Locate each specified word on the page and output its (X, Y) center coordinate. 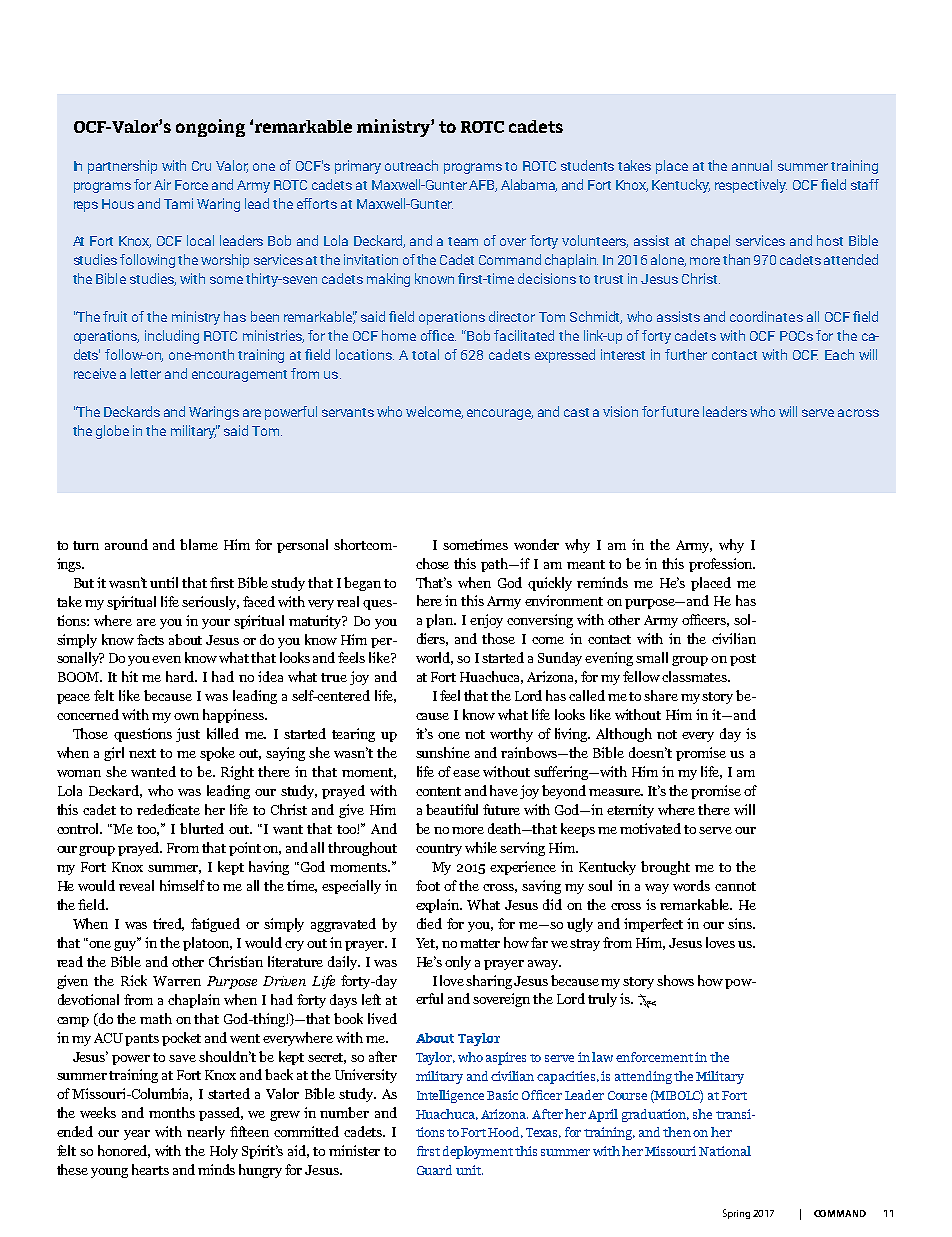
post (743, 660)
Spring (736, 1214)
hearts (150, 1169)
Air (162, 184)
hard (181, 676)
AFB (483, 186)
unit (469, 1170)
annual (752, 165)
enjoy (486, 621)
